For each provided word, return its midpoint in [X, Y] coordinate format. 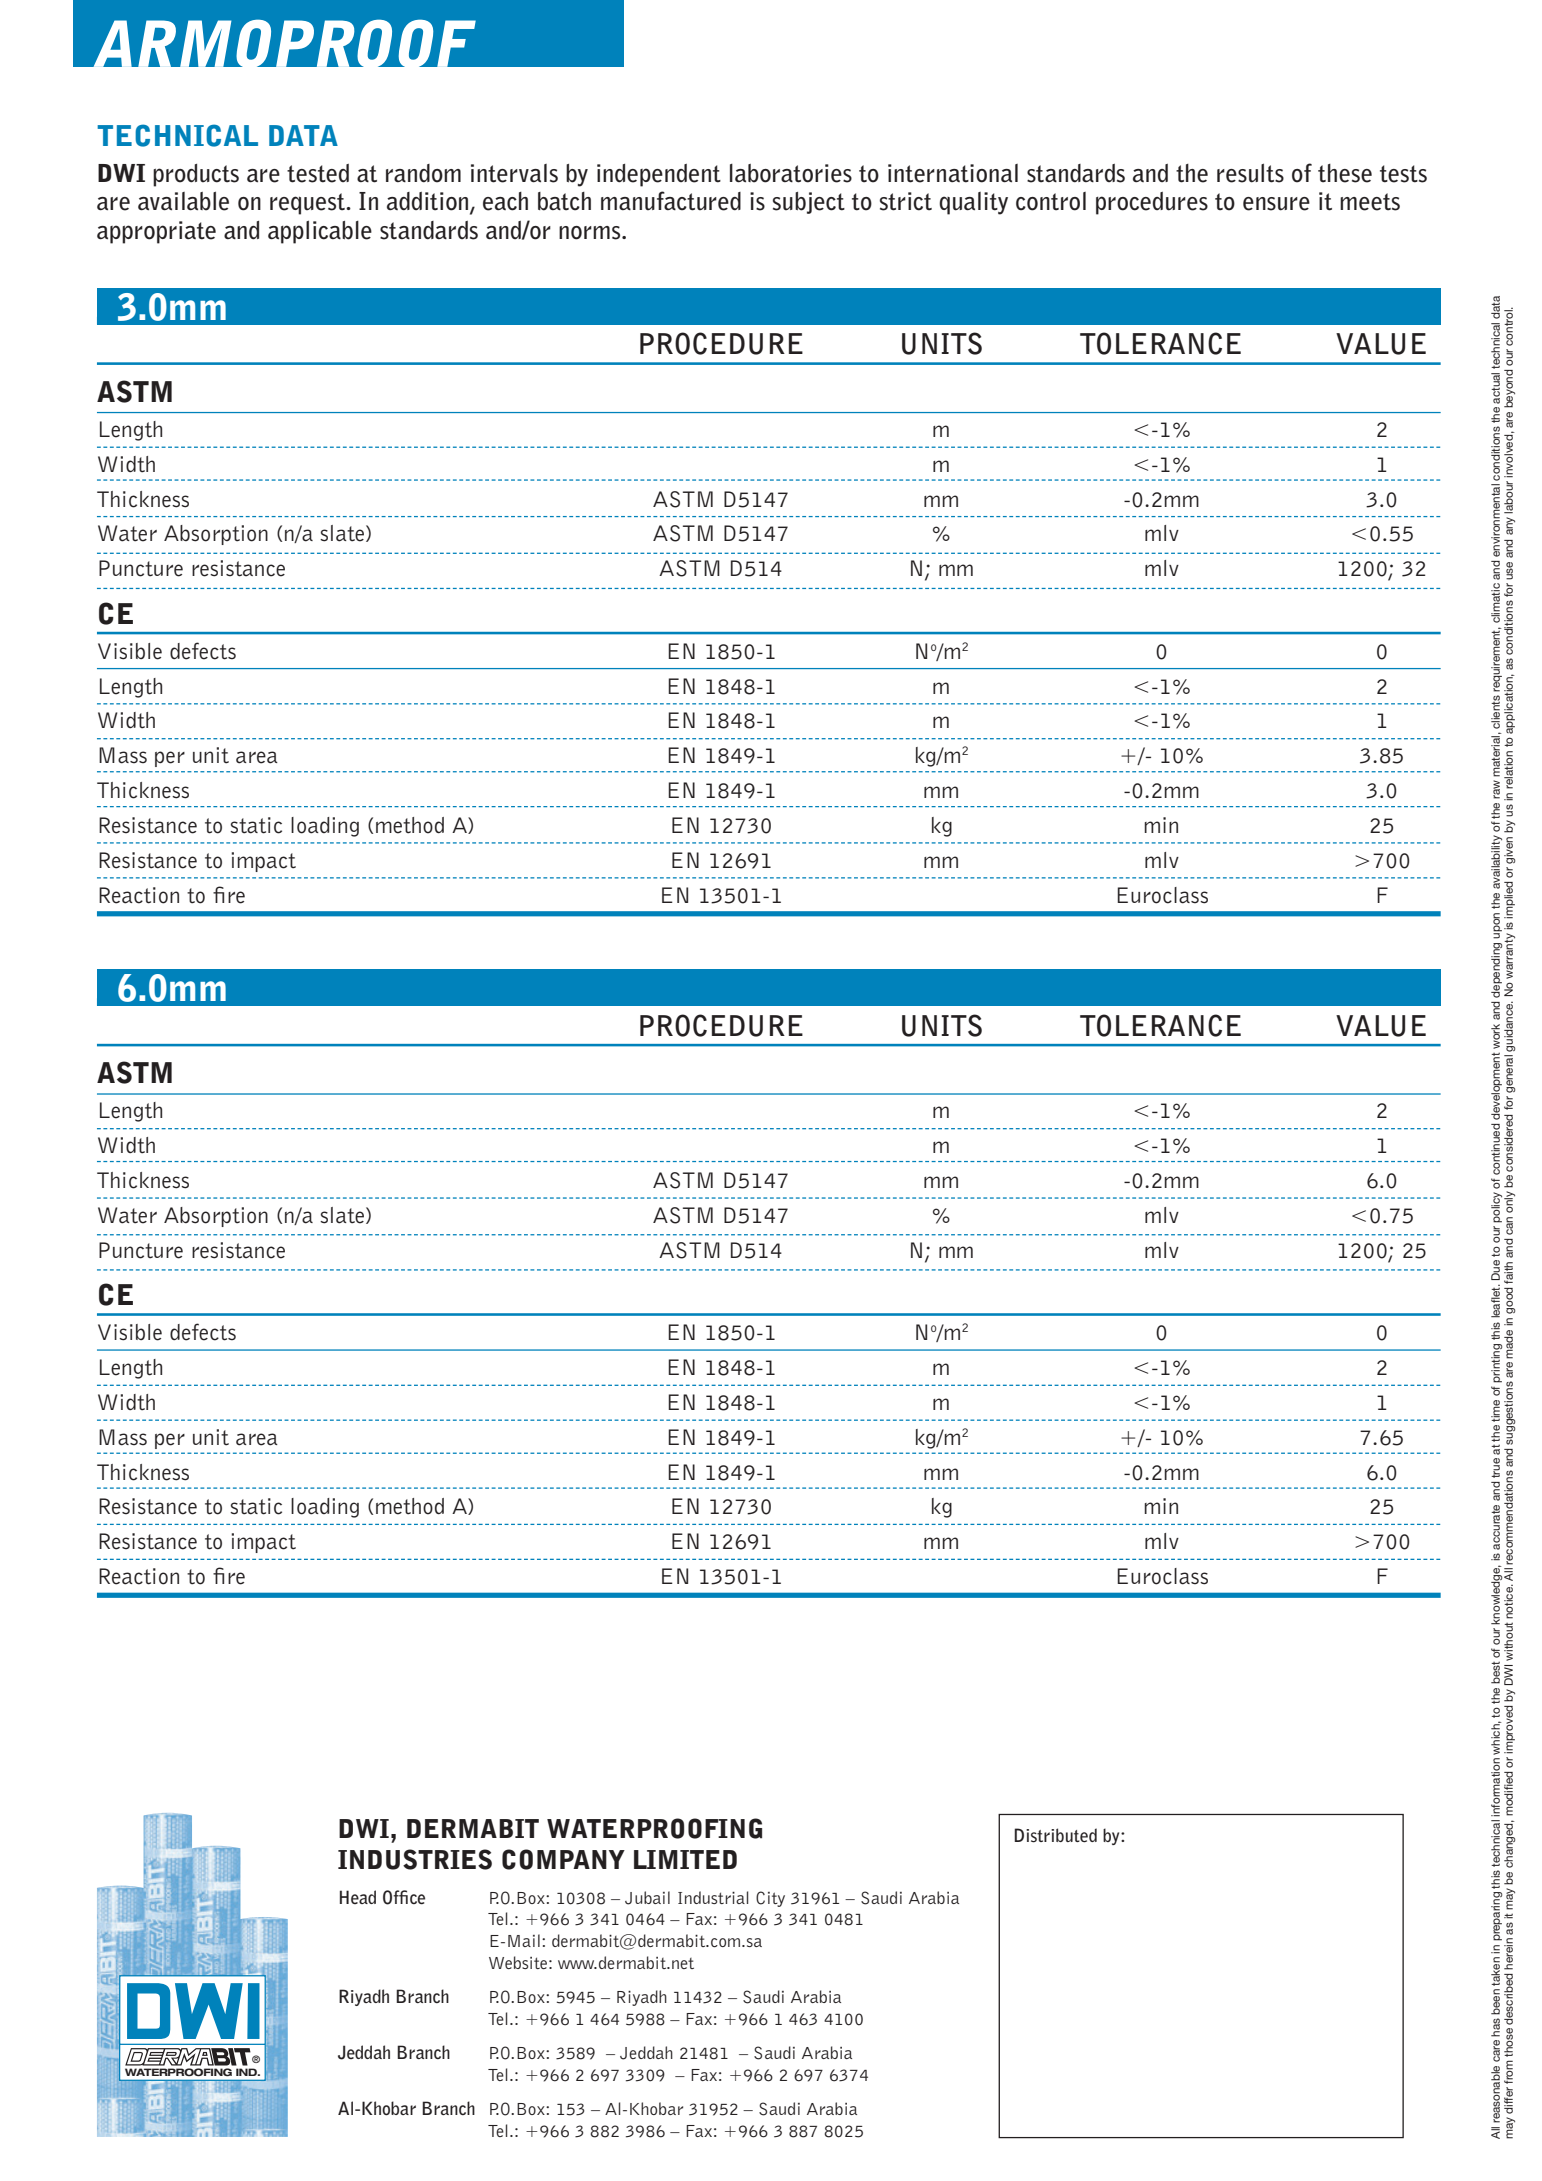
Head [358, 1897]
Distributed [1055, 1835]
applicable [320, 232]
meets [1370, 202]
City [770, 1899]
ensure [1276, 204]
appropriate [156, 232]
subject [809, 203]
